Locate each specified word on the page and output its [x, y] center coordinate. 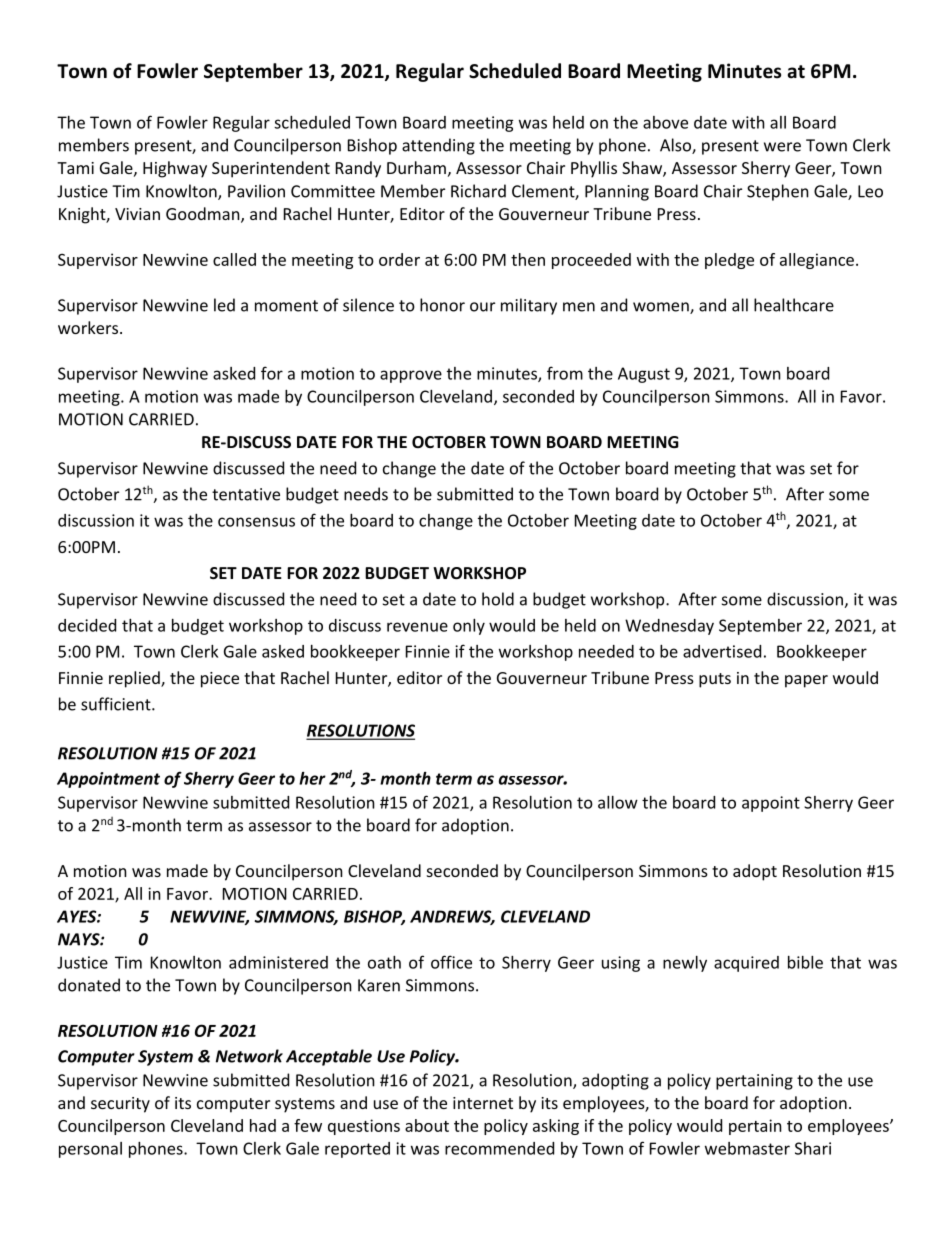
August [644, 375]
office [451, 962]
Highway [175, 169]
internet [483, 1103]
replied [135, 679]
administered [278, 962]
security [120, 1105]
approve [411, 376]
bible [805, 962]
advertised [722, 651]
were [782, 147]
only [469, 627]
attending [438, 146]
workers [88, 327]
